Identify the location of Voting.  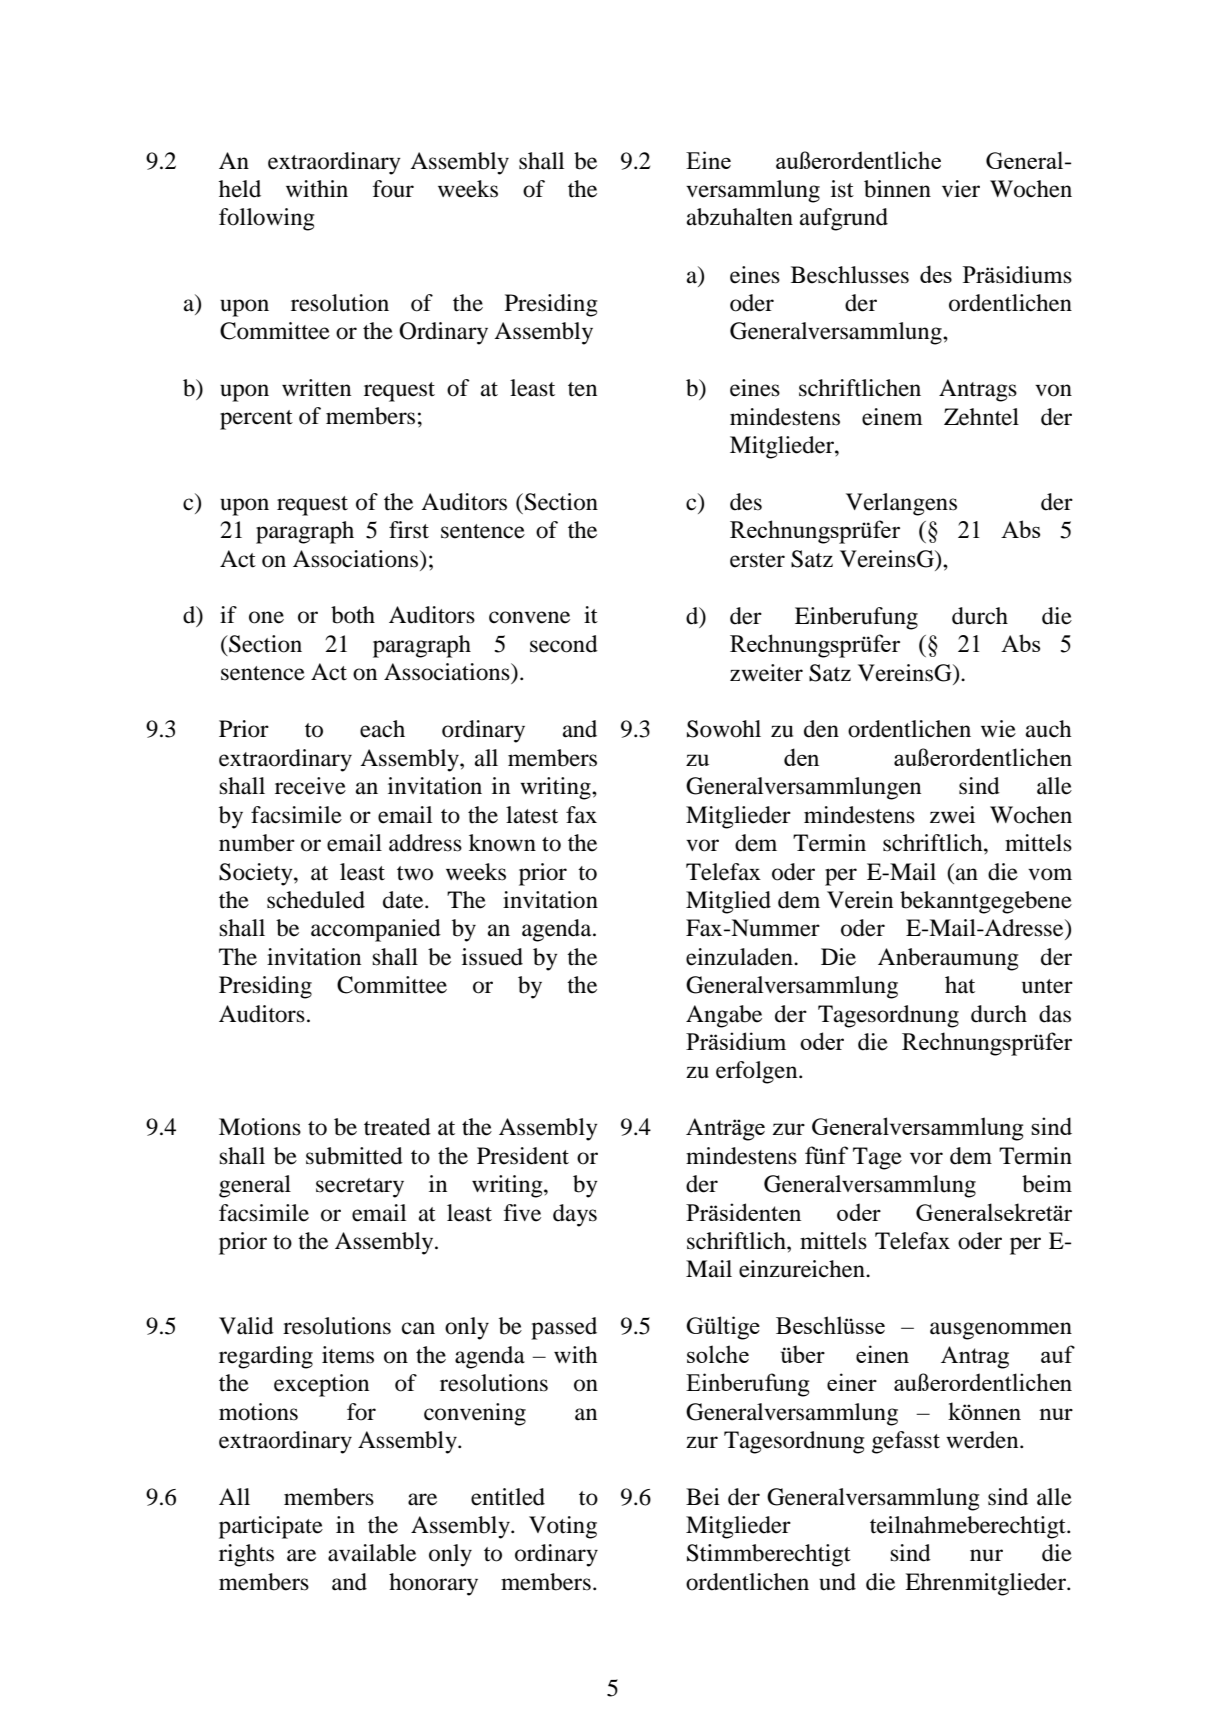
(563, 1527).
